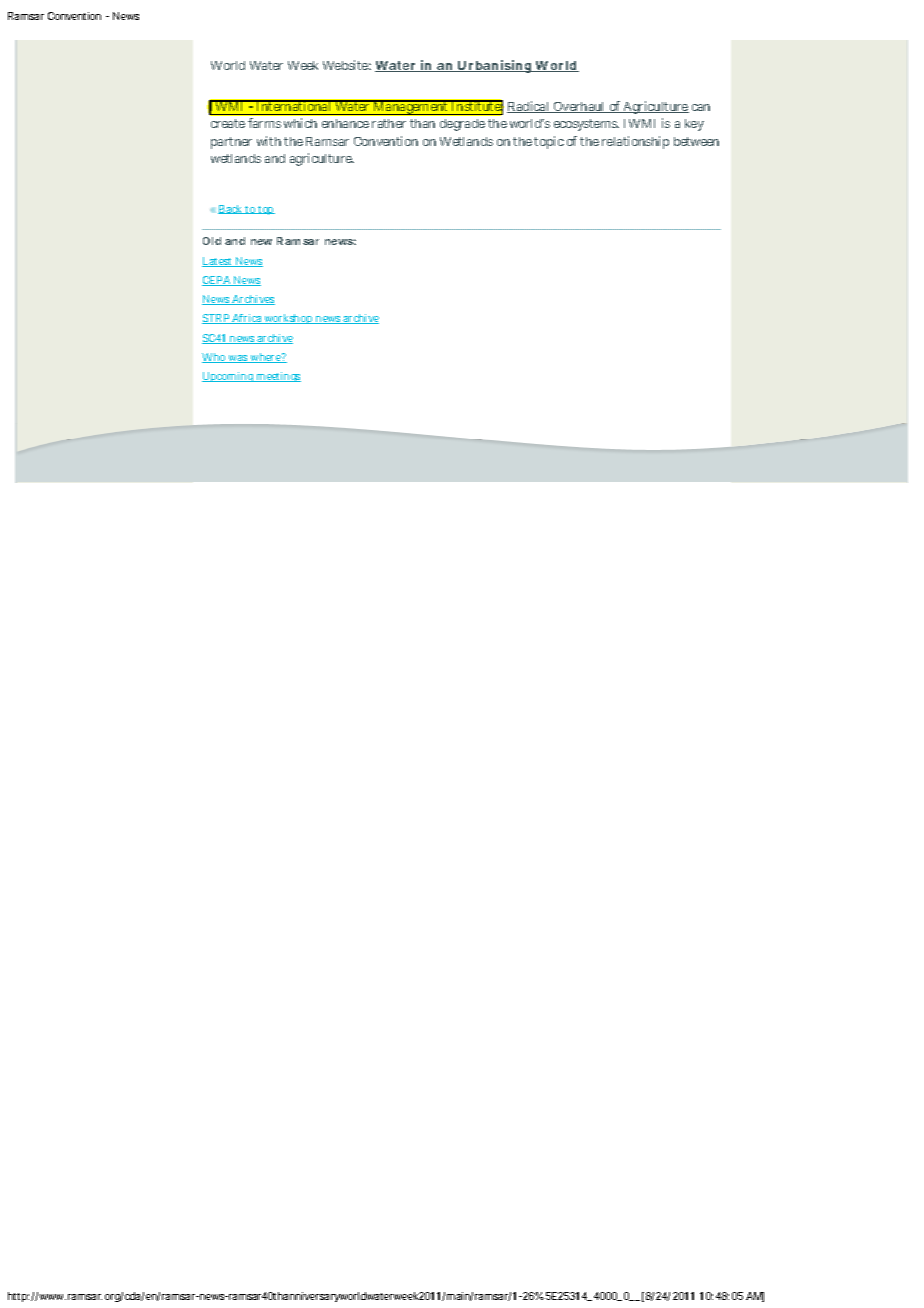 Image resolution: width=924 pixels, height=1308 pixels. I want to click on Latest, so click(218, 262).
